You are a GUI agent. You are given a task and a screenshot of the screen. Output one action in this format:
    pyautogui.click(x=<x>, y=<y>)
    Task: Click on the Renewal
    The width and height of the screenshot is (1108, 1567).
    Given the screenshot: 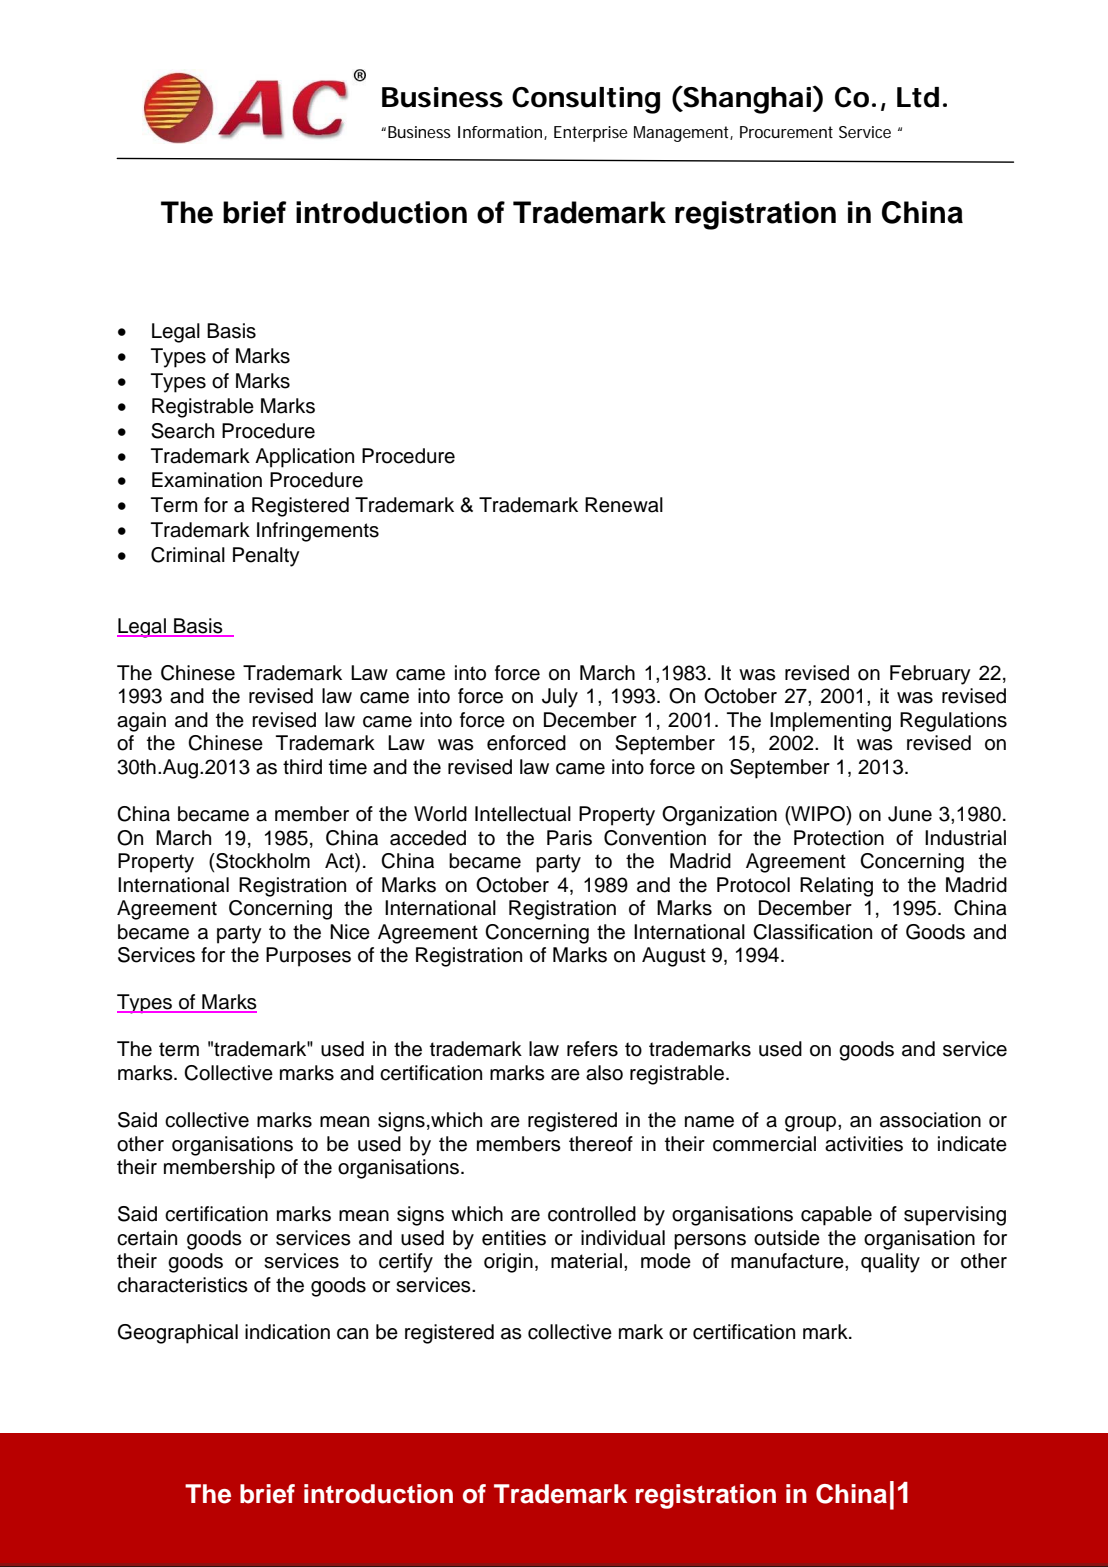 What is the action you would take?
    pyautogui.click(x=624, y=505)
